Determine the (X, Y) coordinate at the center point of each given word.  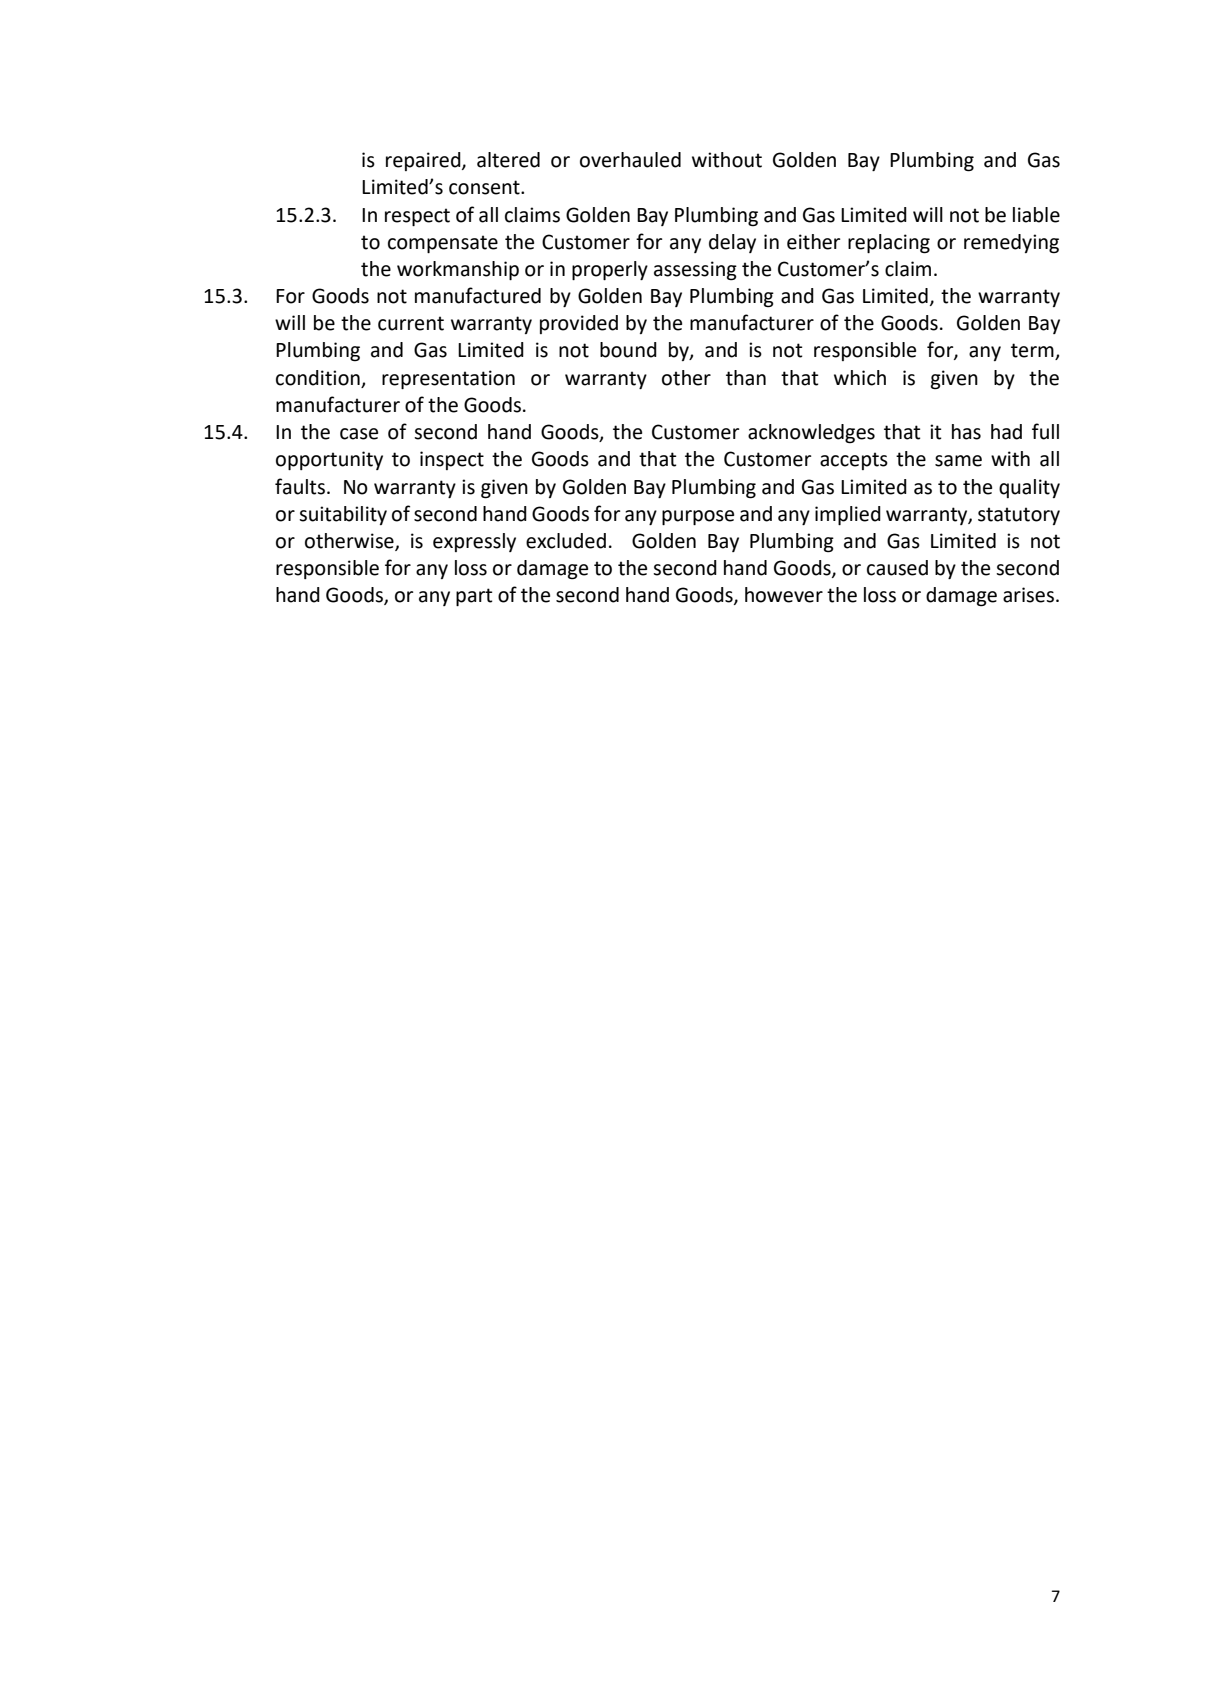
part (474, 597)
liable (1036, 215)
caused (897, 568)
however (784, 595)
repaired (424, 161)
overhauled (630, 160)
